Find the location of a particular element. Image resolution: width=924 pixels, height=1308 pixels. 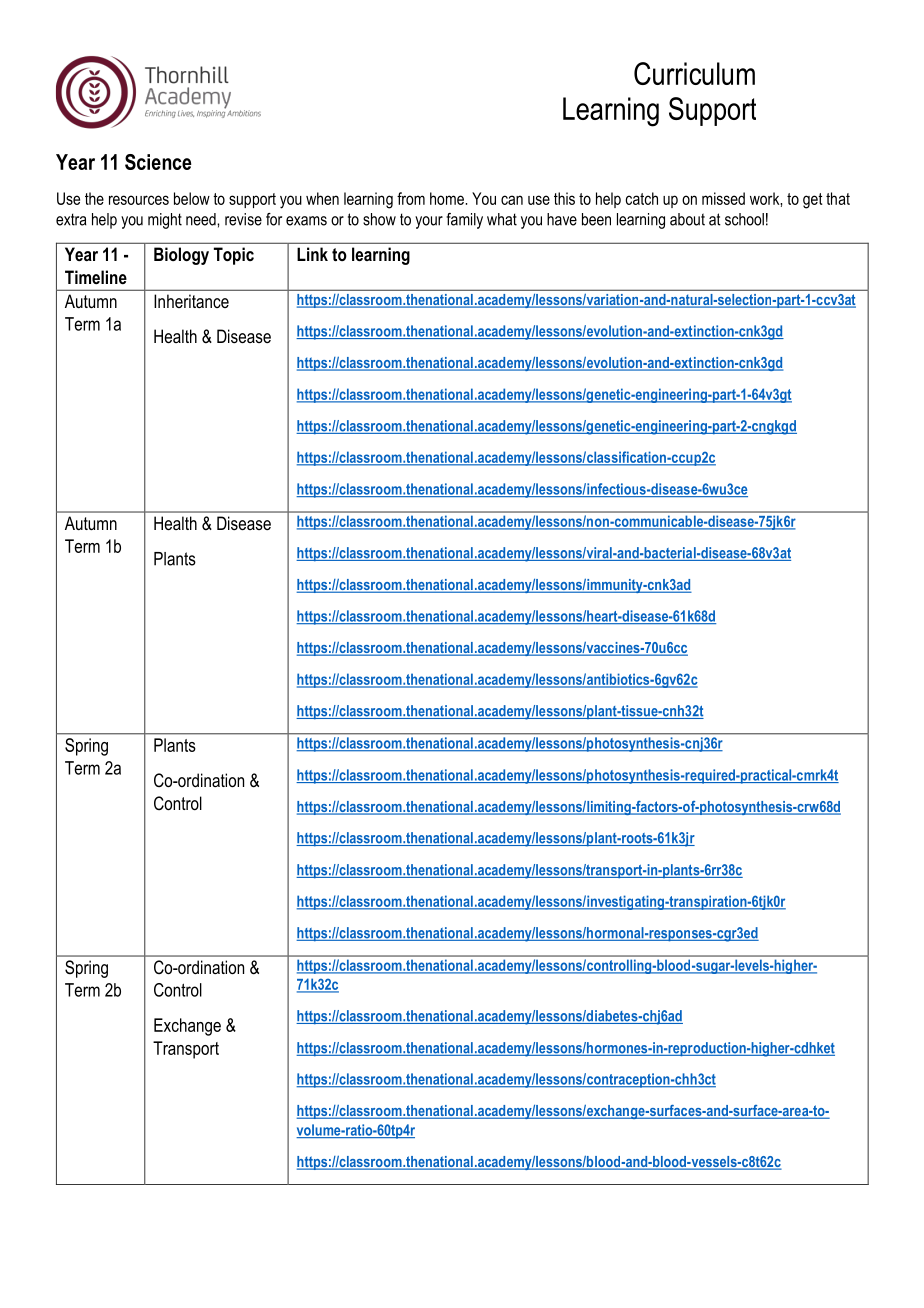

missed is located at coordinates (723, 198).
